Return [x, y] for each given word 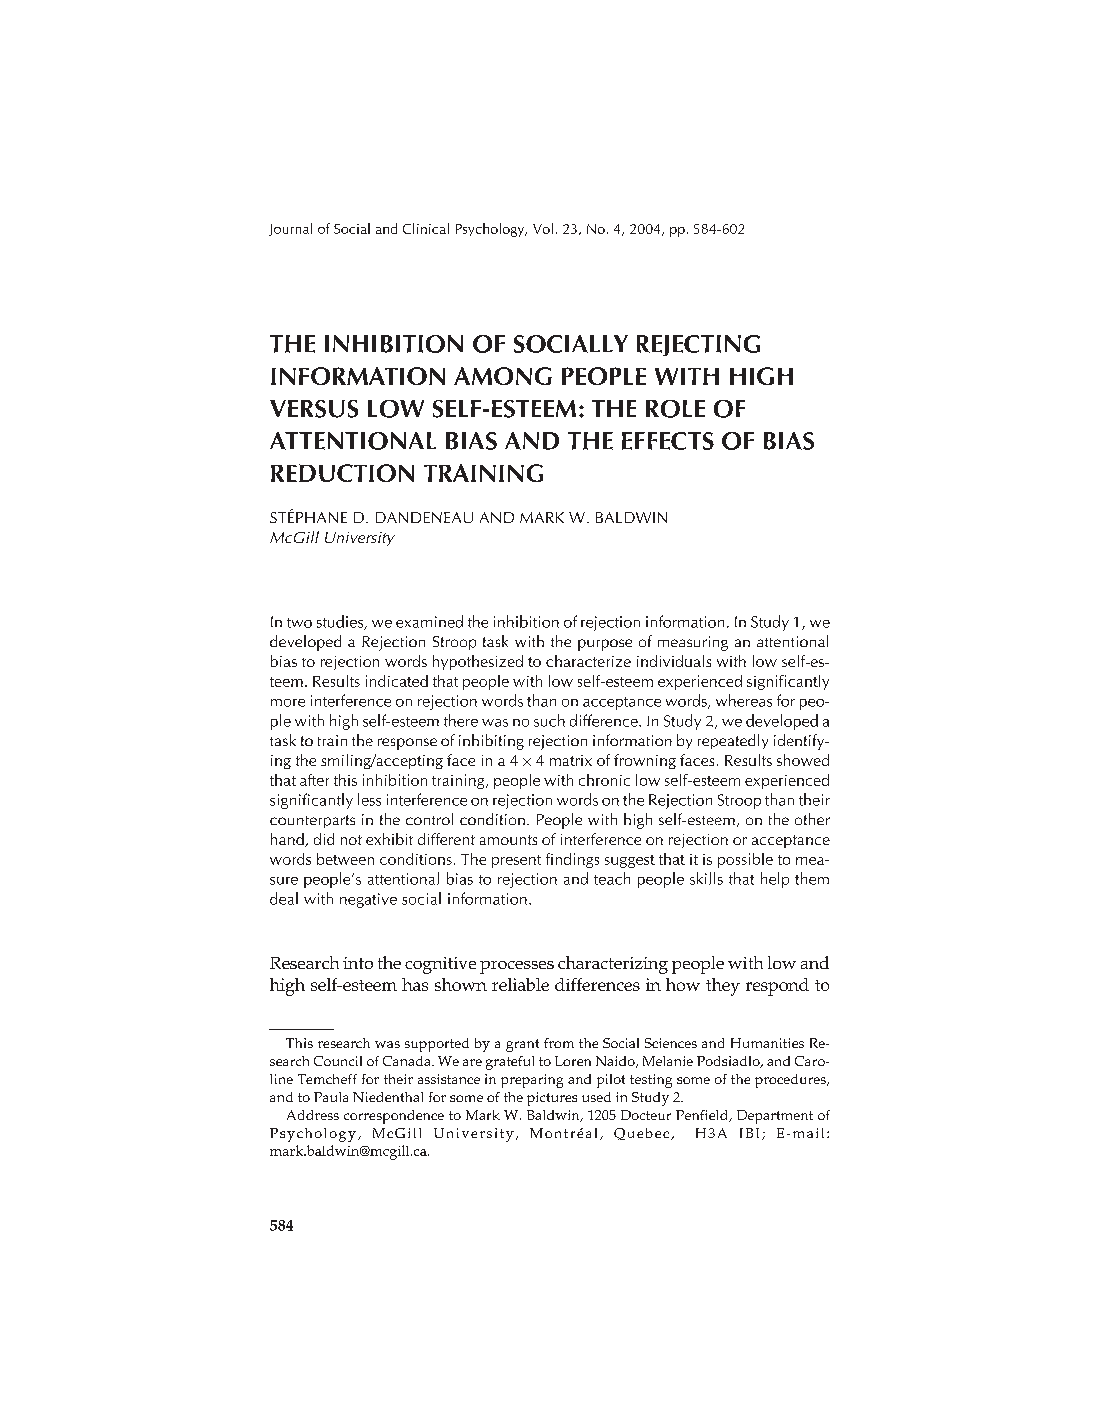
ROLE [675, 409]
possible [745, 860]
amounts [508, 840]
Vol [543, 228]
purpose [605, 645]
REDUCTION [342, 473]
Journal [290, 229]
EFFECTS [668, 441]
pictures [552, 1099]
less [369, 799]
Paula [331, 1097]
